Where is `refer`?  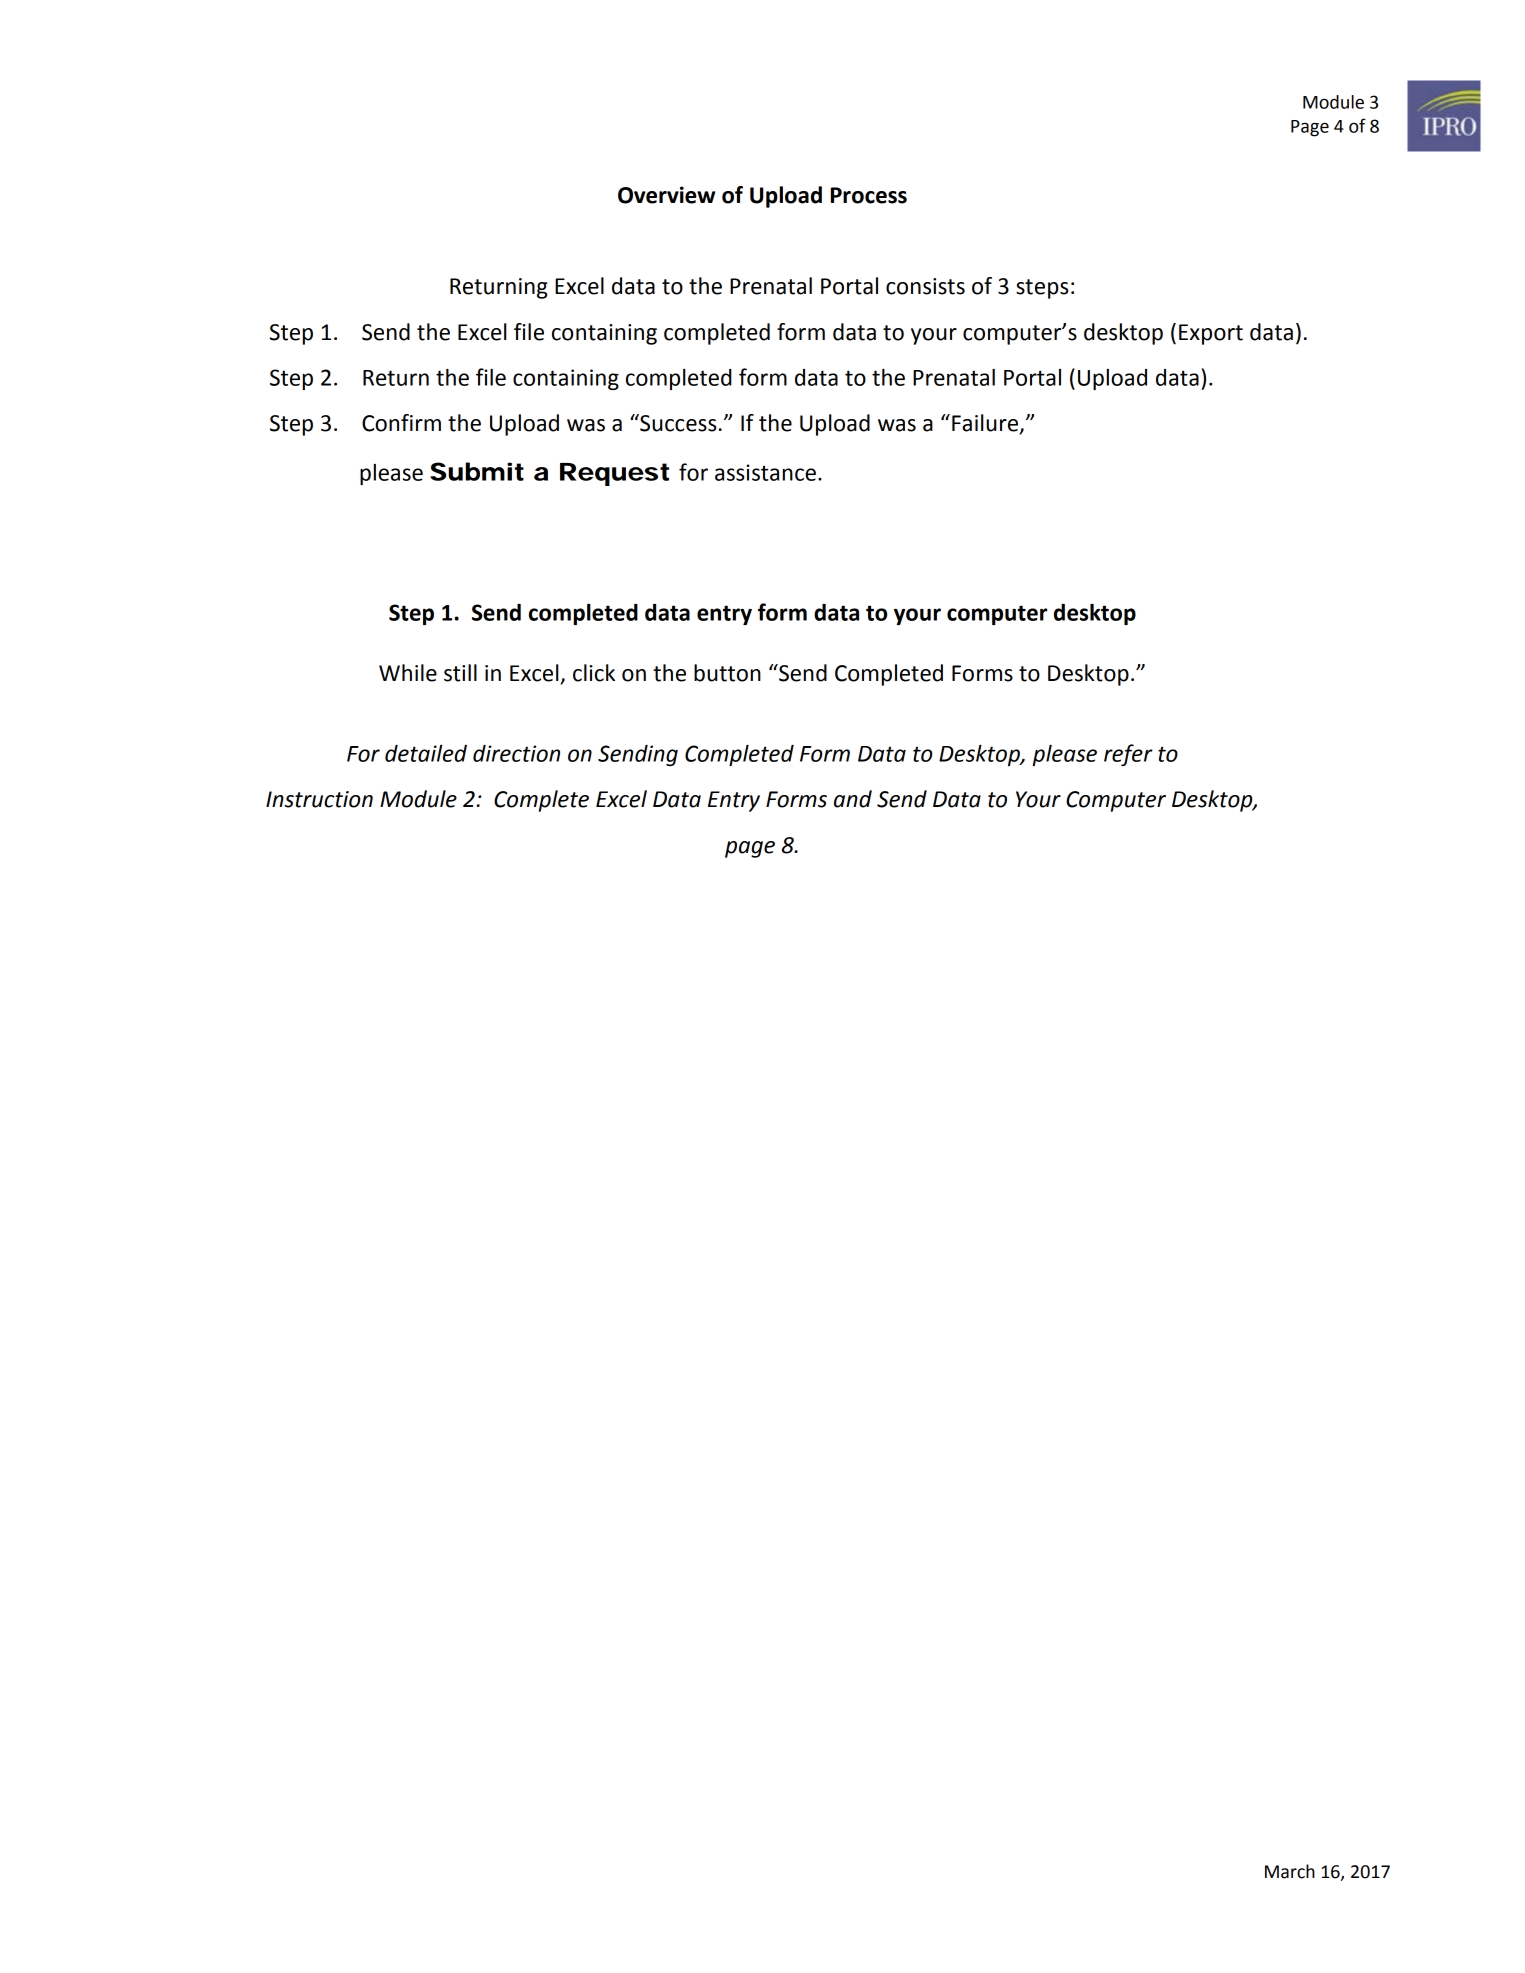 refer is located at coordinates (1128, 755).
